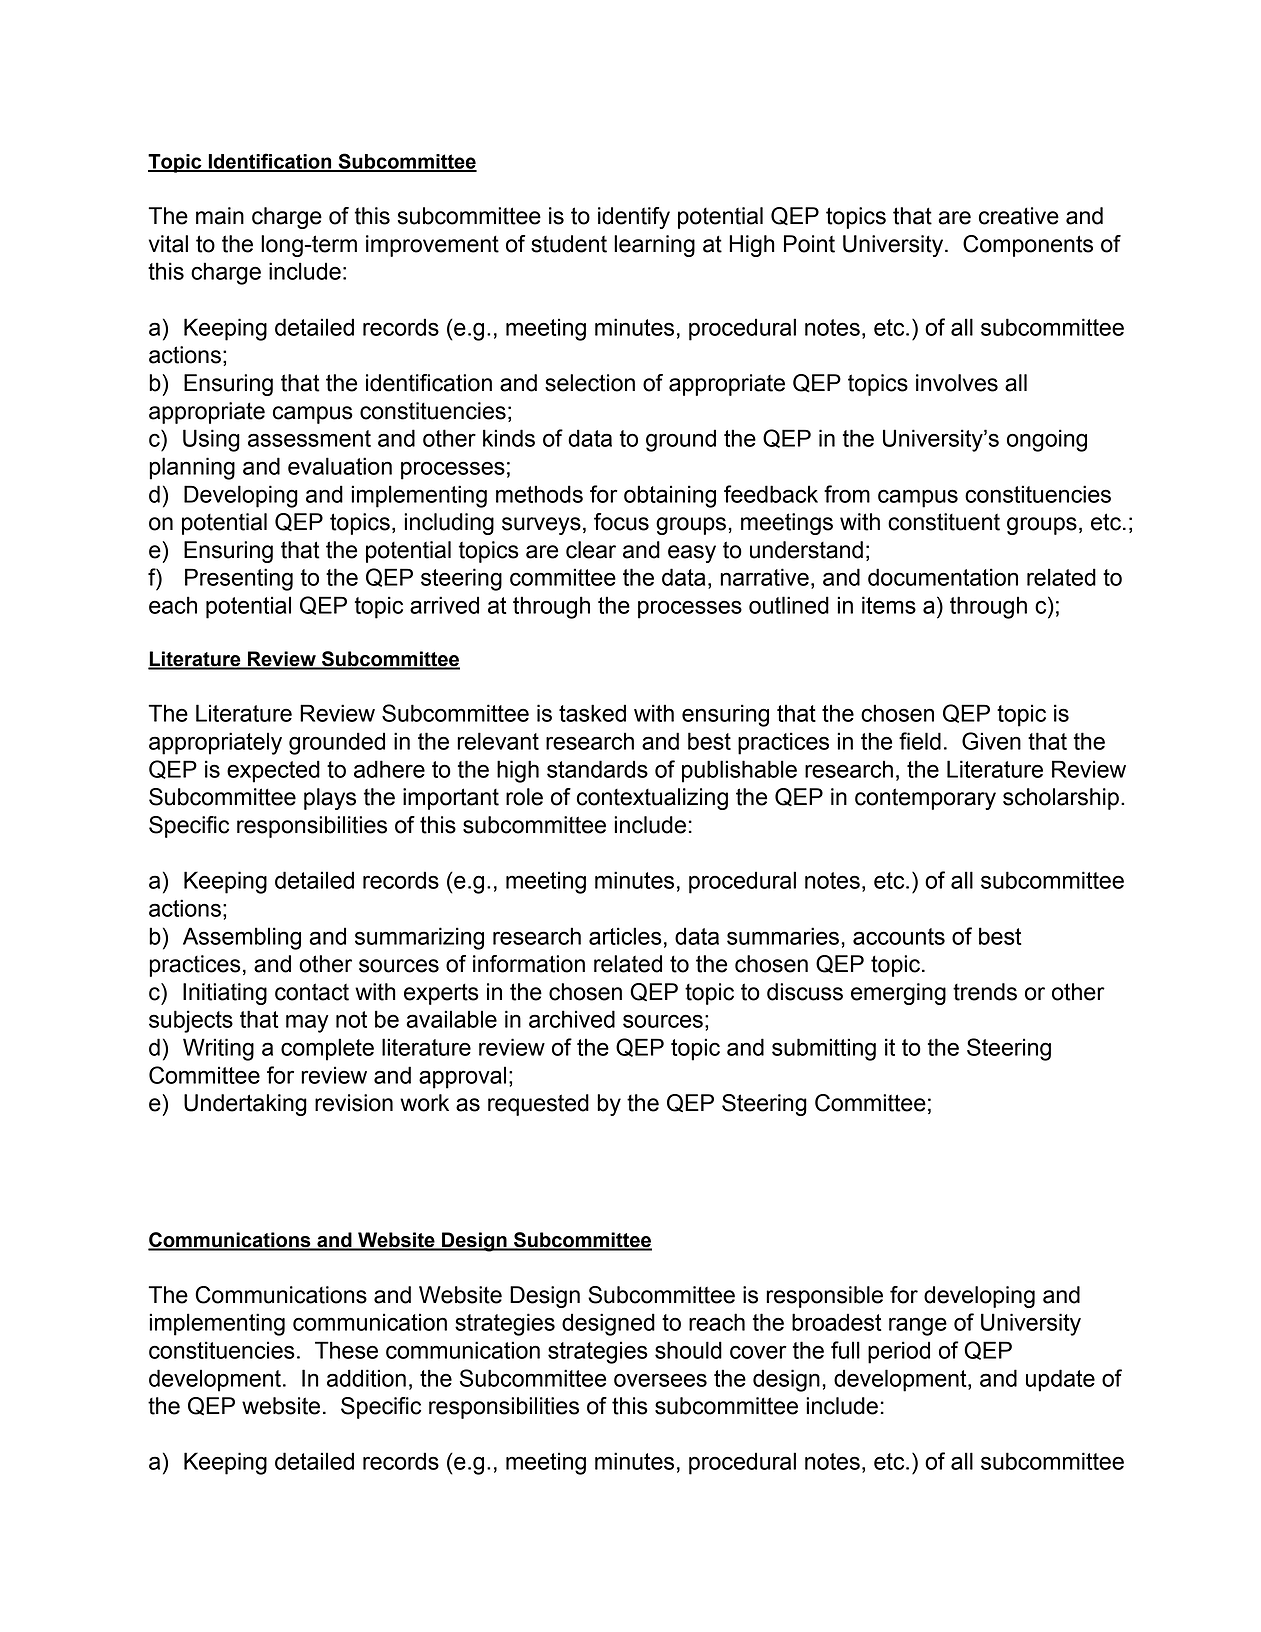  I want to click on Presenting, so click(239, 579).
